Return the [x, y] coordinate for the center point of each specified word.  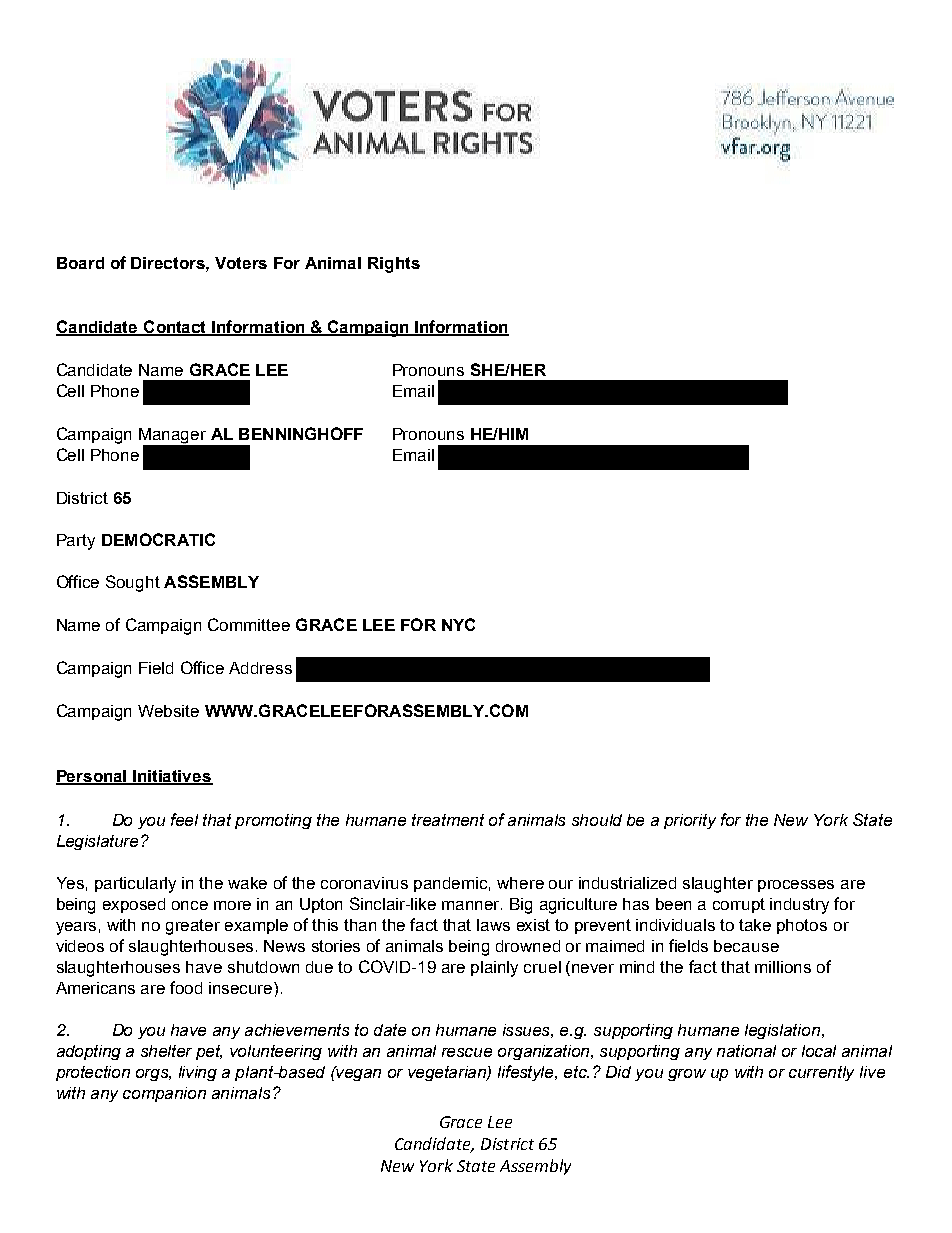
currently [821, 1073]
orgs [153, 1075]
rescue [467, 1052]
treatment [448, 820]
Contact [175, 327]
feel [184, 819]
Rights [394, 265]
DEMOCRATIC [158, 539]
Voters [241, 263]
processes [796, 886]
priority [690, 821]
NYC [458, 624]
